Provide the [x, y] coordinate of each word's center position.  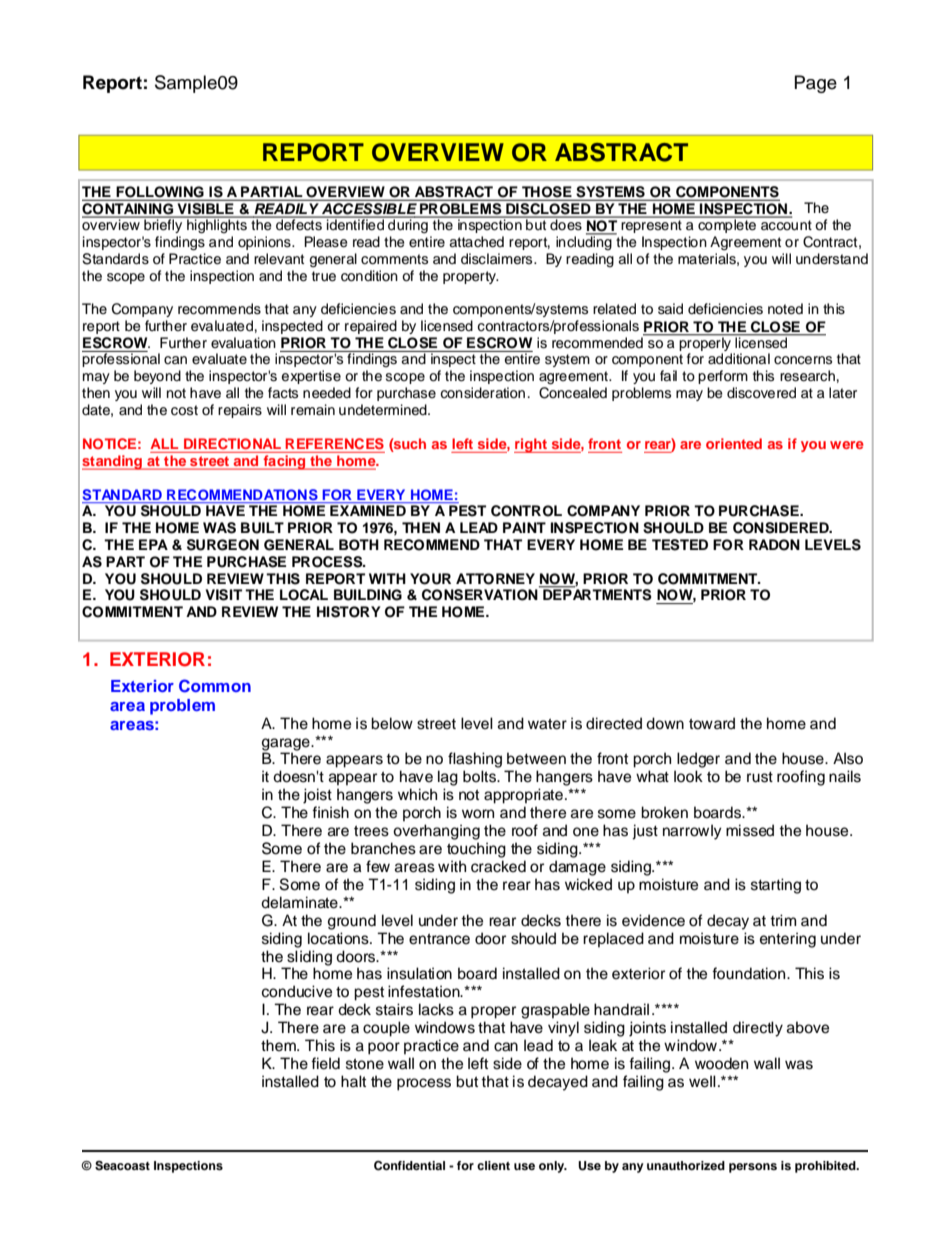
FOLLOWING [160, 193]
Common [215, 686]
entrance [439, 939]
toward [712, 723]
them [279, 1045]
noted [785, 309]
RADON [774, 545]
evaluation [243, 343]
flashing [475, 760]
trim [783, 920]
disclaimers [498, 259]
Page [816, 84]
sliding [309, 958]
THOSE [547, 193]
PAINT [524, 527]
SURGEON [223, 545]
